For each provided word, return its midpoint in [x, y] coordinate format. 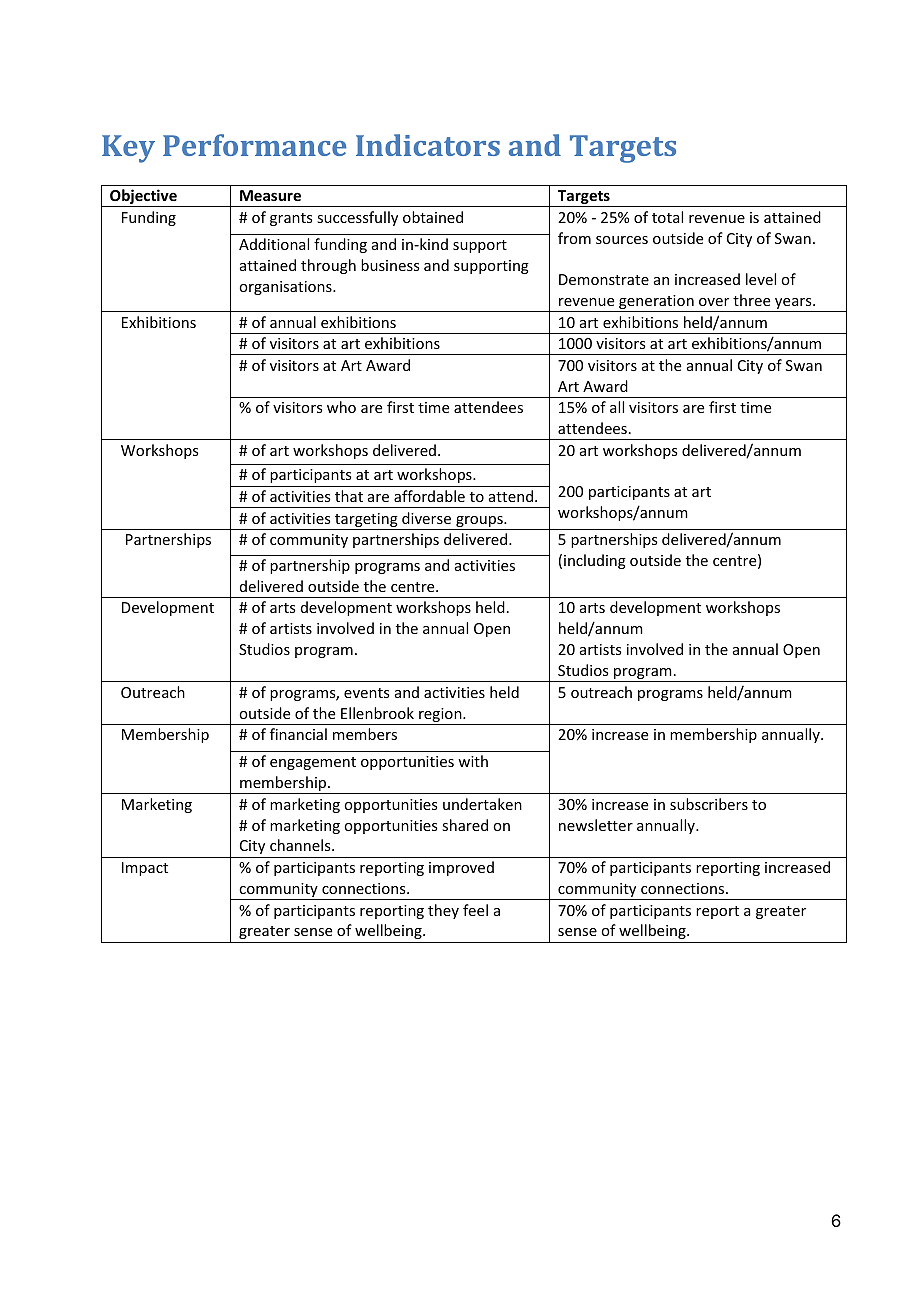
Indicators [428, 145]
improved [461, 868]
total [667, 217]
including [595, 561]
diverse [426, 518]
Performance [254, 145]
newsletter [596, 825]
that [349, 496]
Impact [145, 869]
